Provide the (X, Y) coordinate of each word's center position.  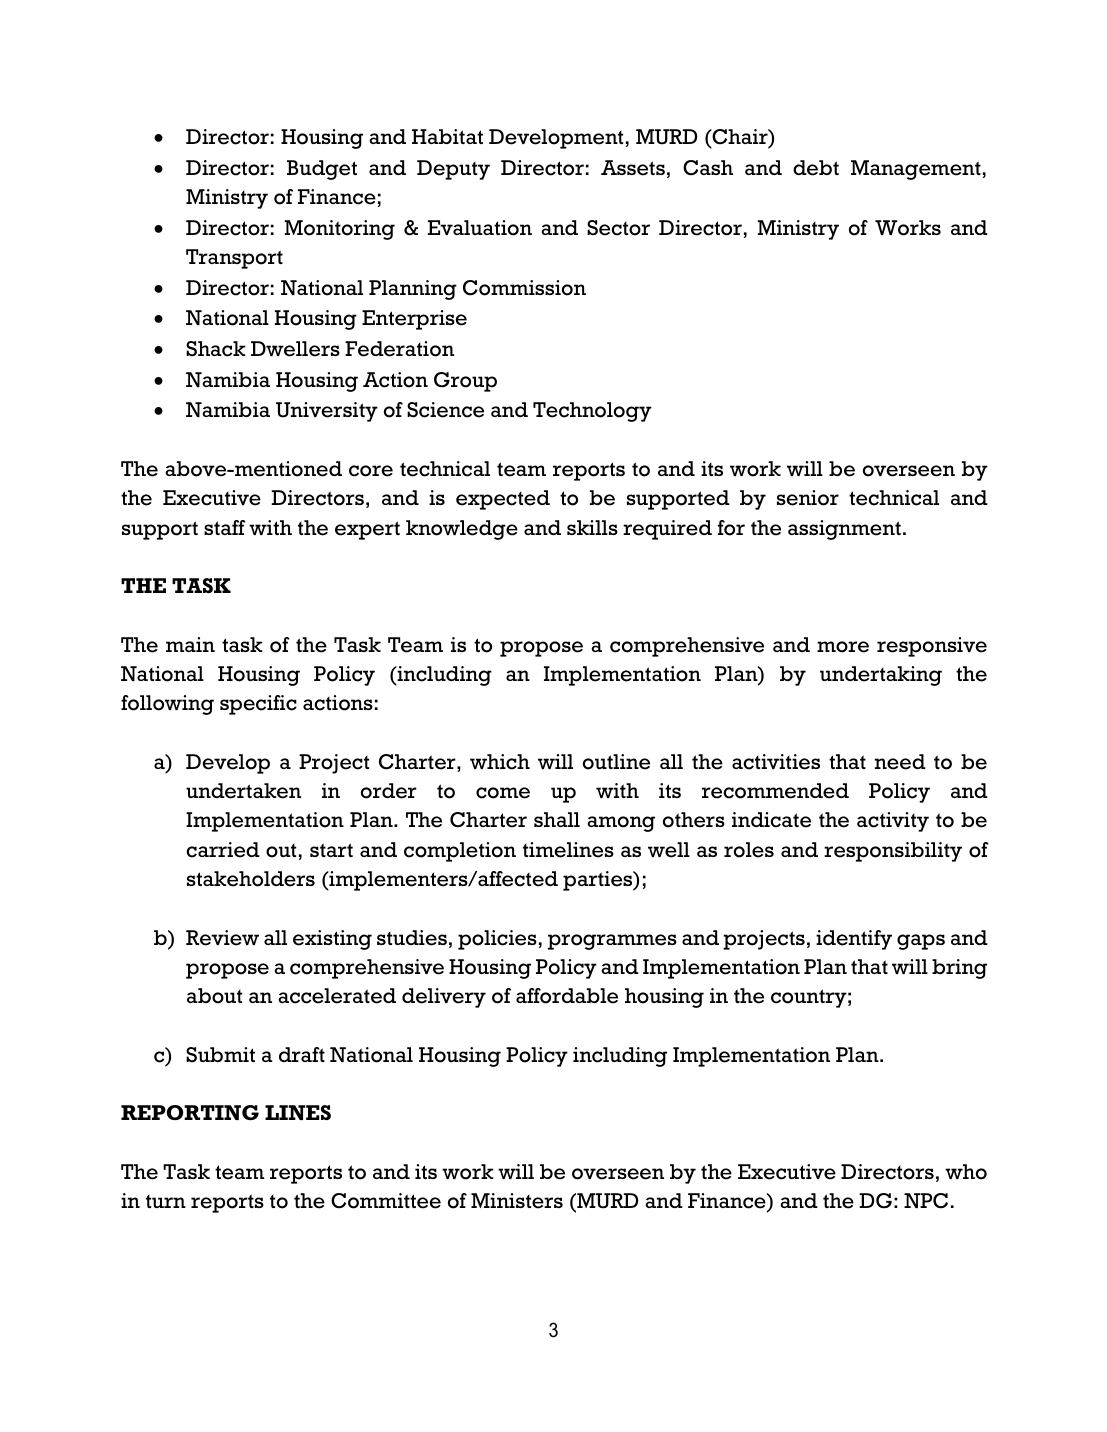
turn (166, 1201)
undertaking (881, 676)
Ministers (517, 1201)
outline (616, 762)
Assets (633, 168)
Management (916, 170)
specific (258, 705)
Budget (322, 170)
